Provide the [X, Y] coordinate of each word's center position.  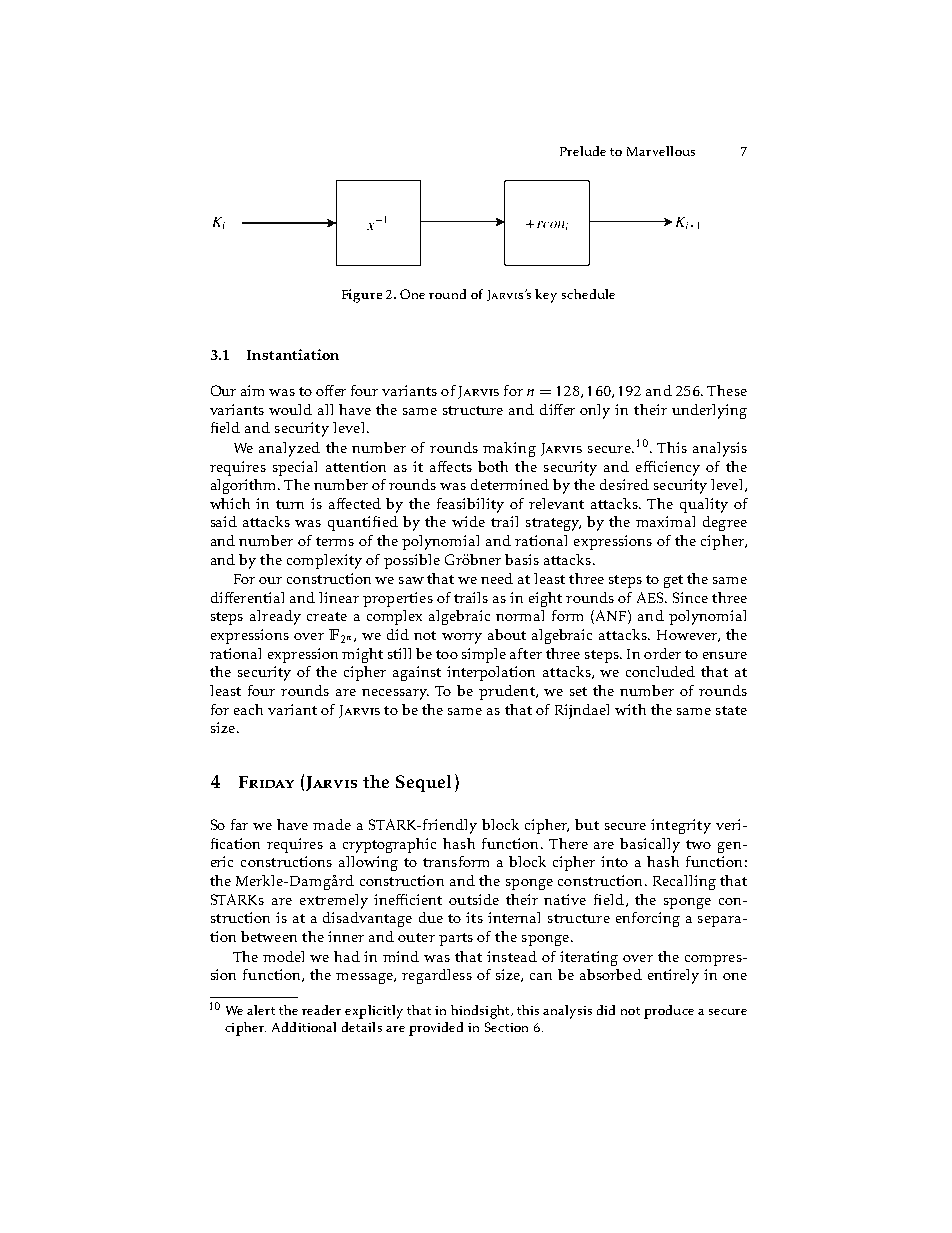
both [493, 466]
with [630, 709]
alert [261, 1010]
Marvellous [661, 151]
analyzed [289, 449]
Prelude [583, 151]
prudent [508, 692]
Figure [362, 296]
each [248, 709]
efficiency [668, 468]
